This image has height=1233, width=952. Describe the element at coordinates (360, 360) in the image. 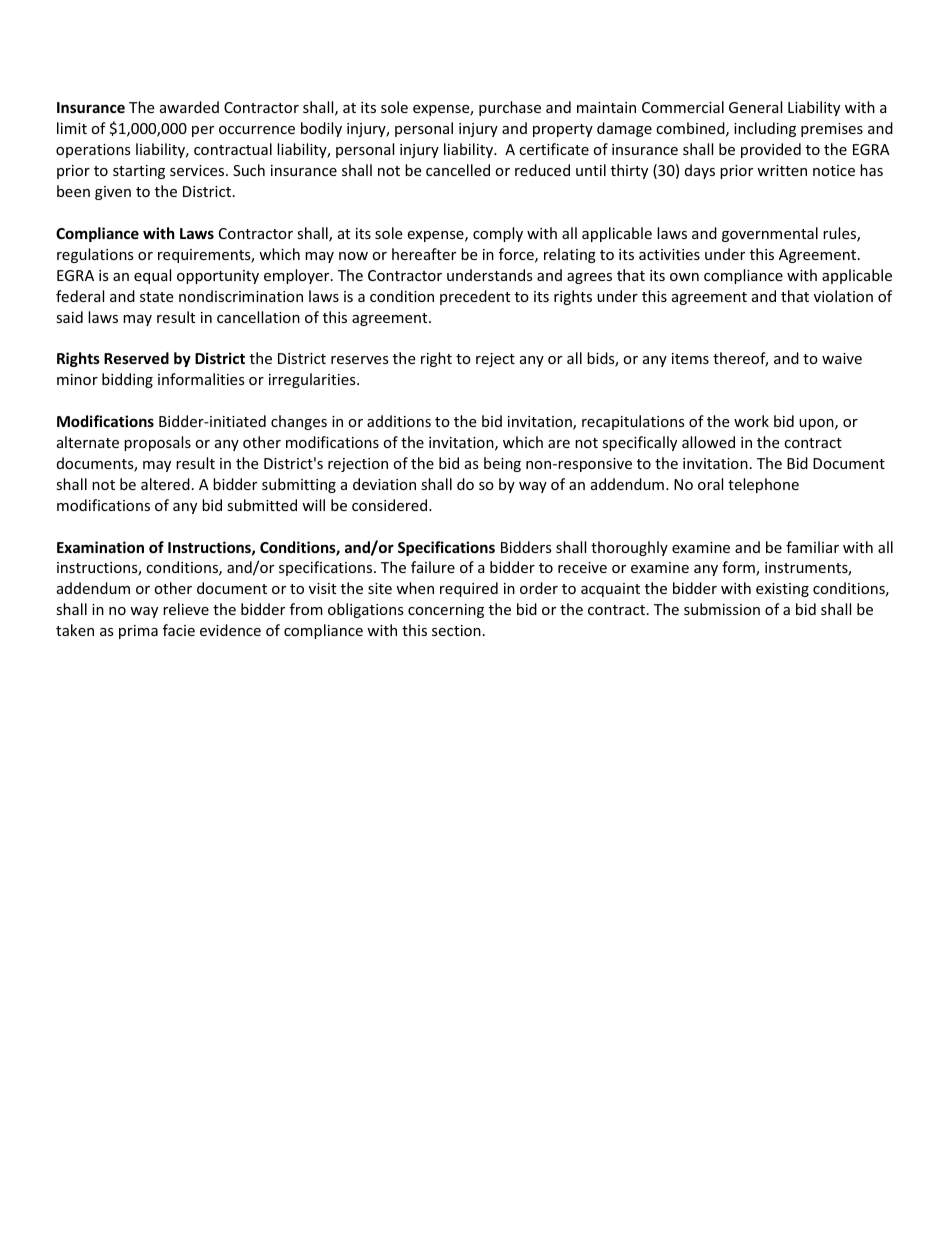

I see `reserves` at that location.
